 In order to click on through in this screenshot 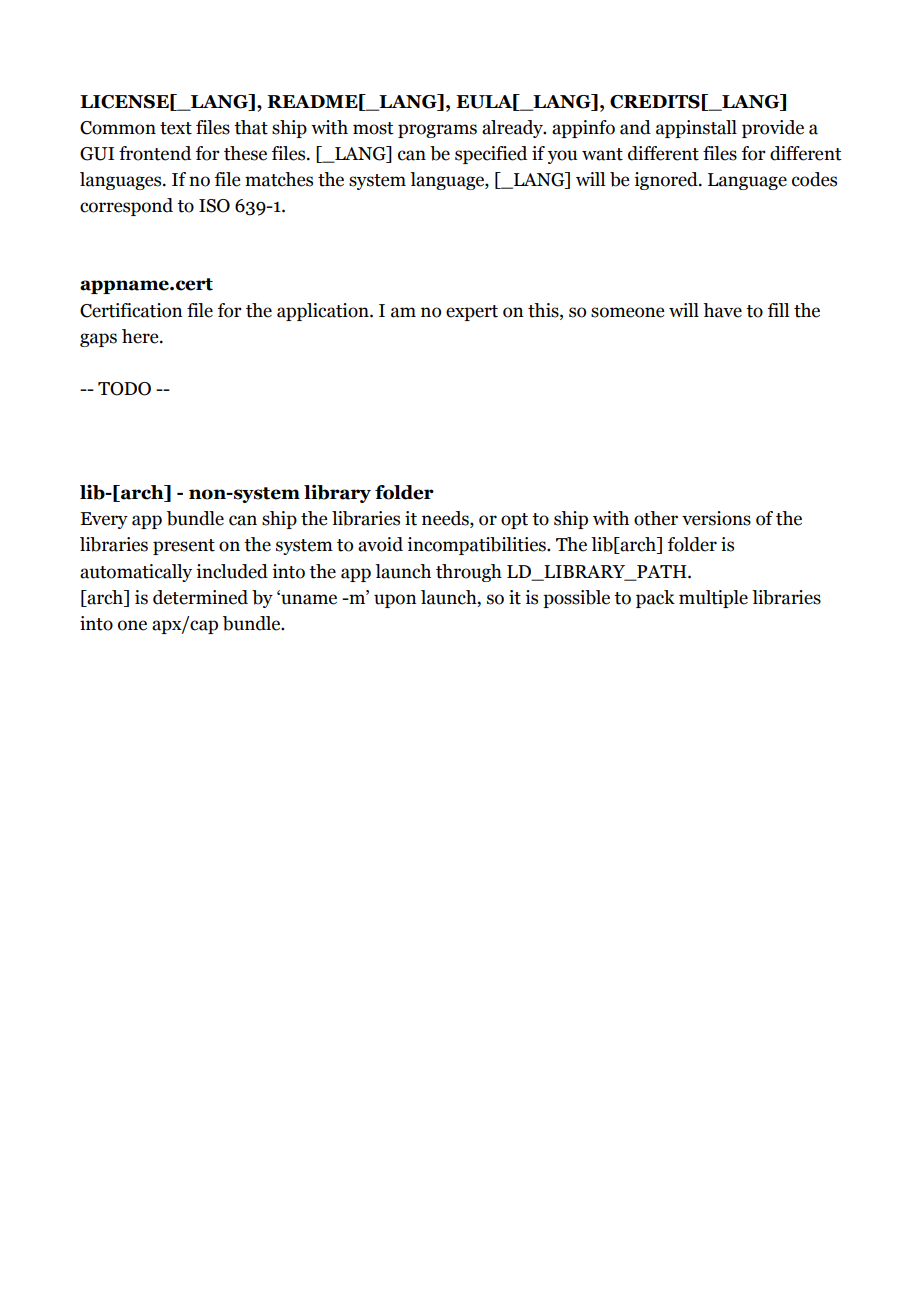, I will do `click(469, 573)`.
